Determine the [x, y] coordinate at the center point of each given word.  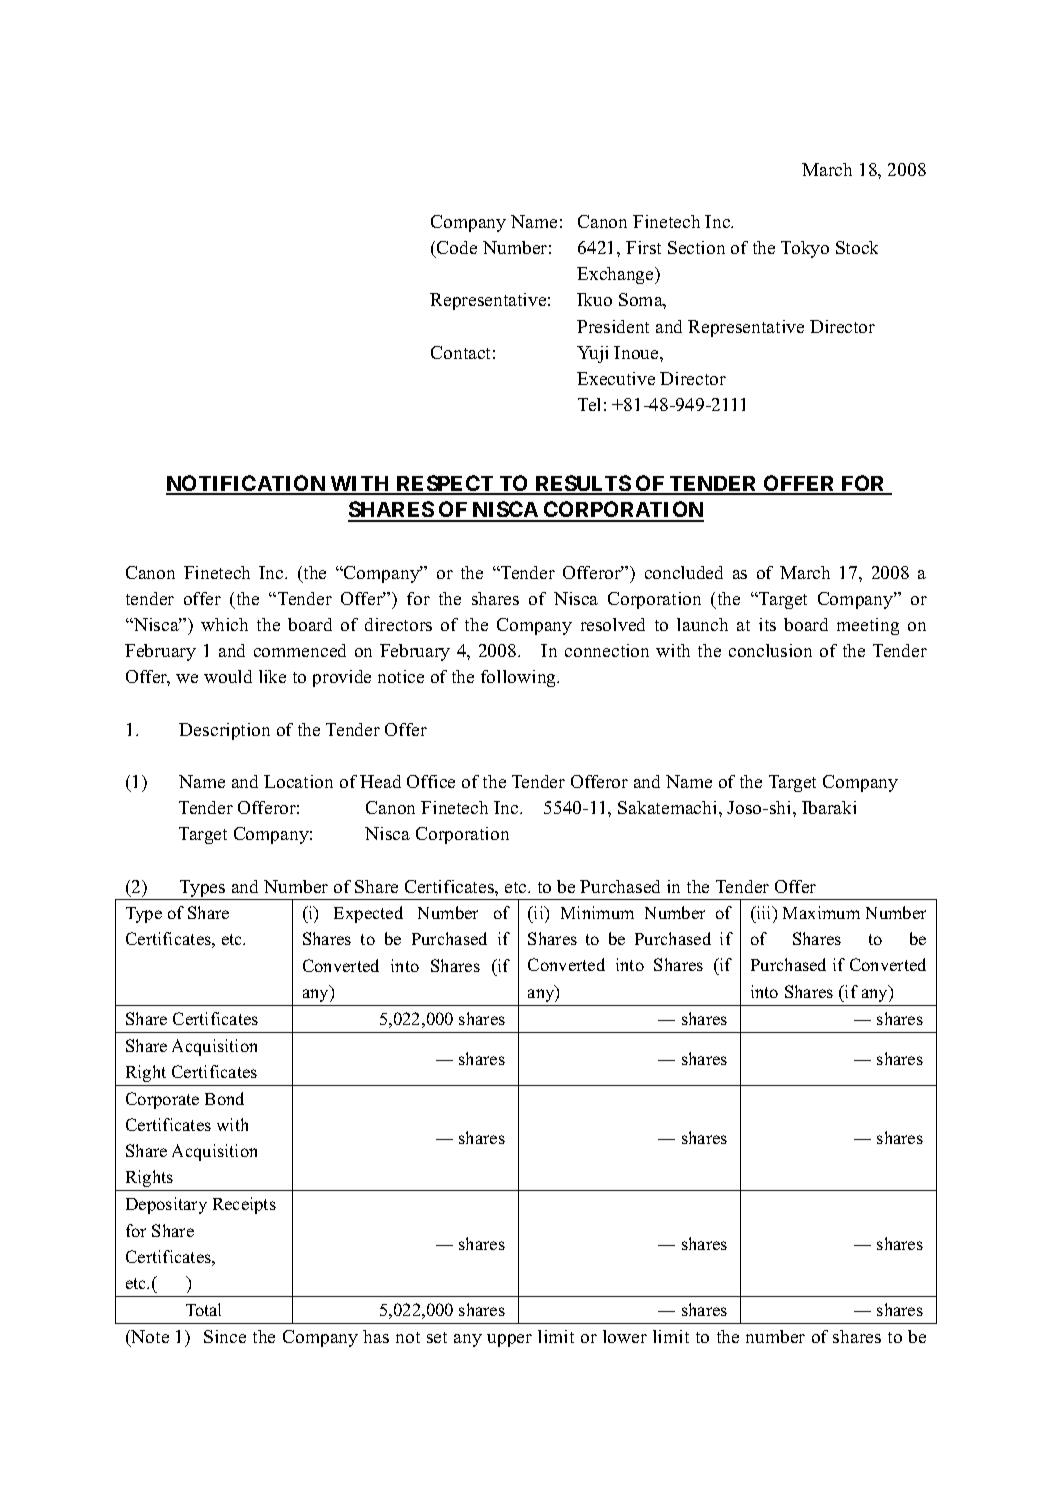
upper [509, 1340]
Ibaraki [829, 807]
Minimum [597, 912]
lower [625, 1336]
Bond [224, 1098]
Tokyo [805, 249]
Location [298, 781]
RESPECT [445, 484]
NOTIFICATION [247, 484]
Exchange [616, 275]
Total [203, 1309]
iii [764, 912]
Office [431, 781]
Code [457, 247]
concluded [684, 572]
